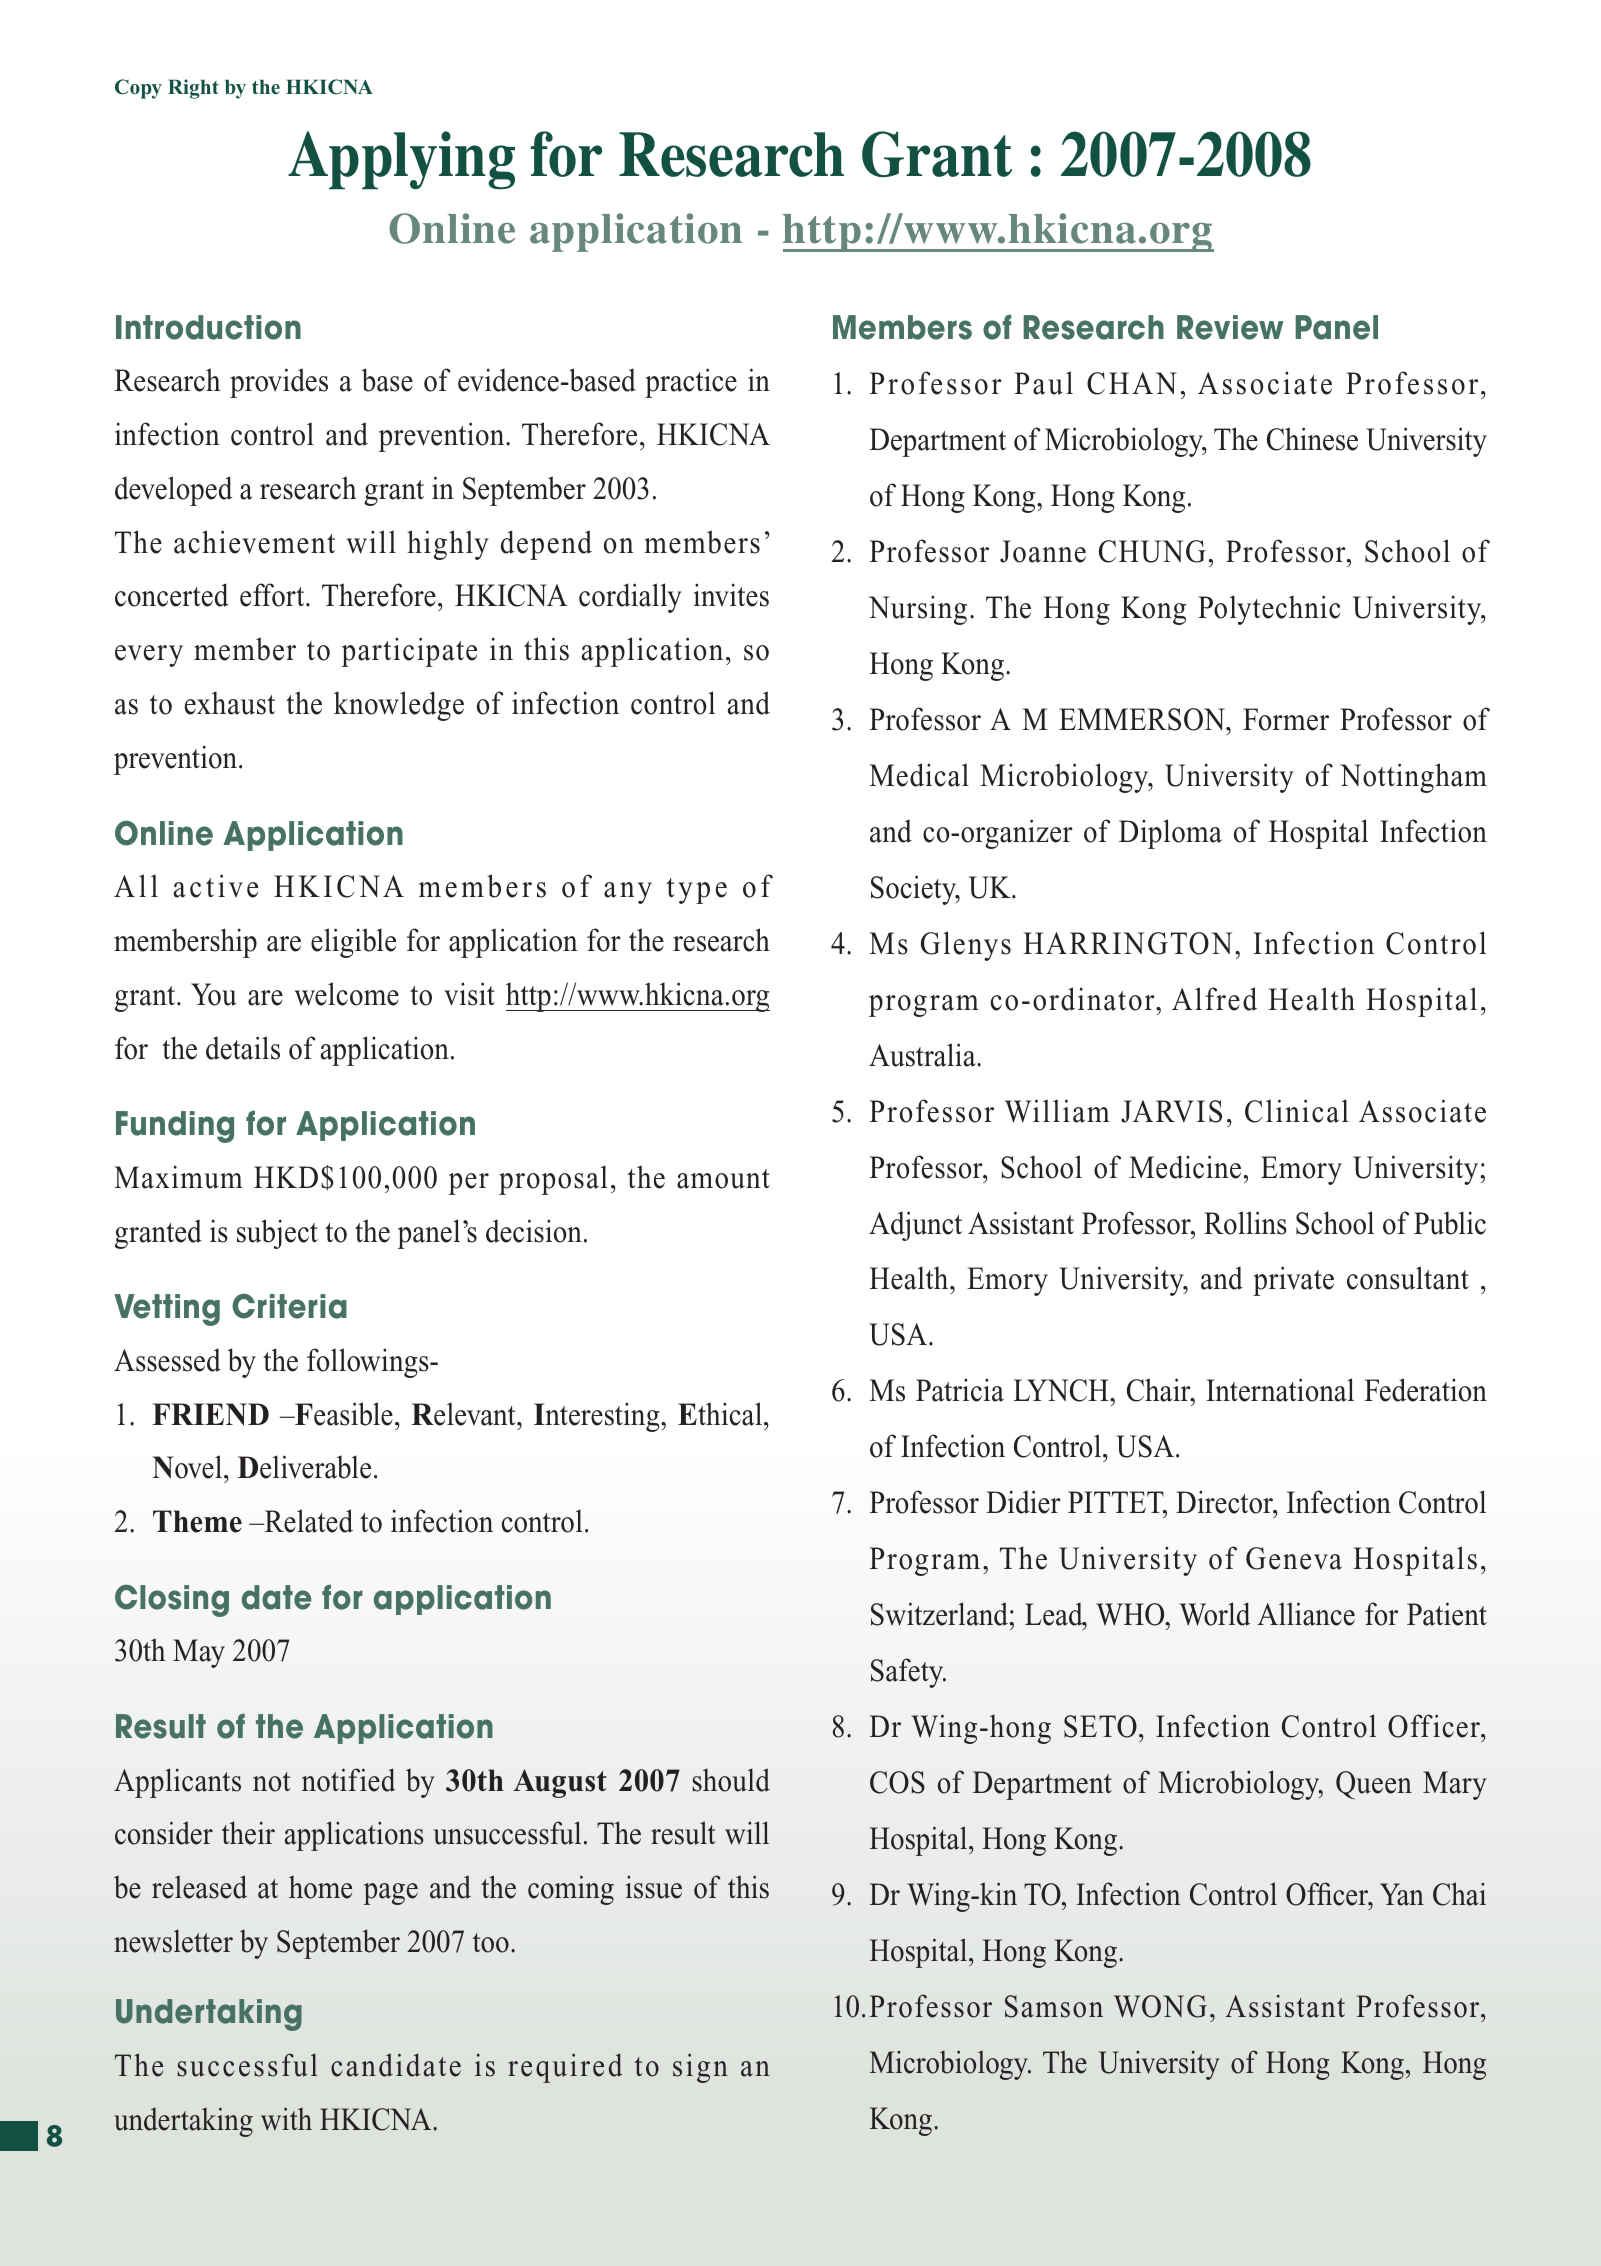 This screenshot has height=2266, width=1601. I want to click on with, so click(286, 2119).
